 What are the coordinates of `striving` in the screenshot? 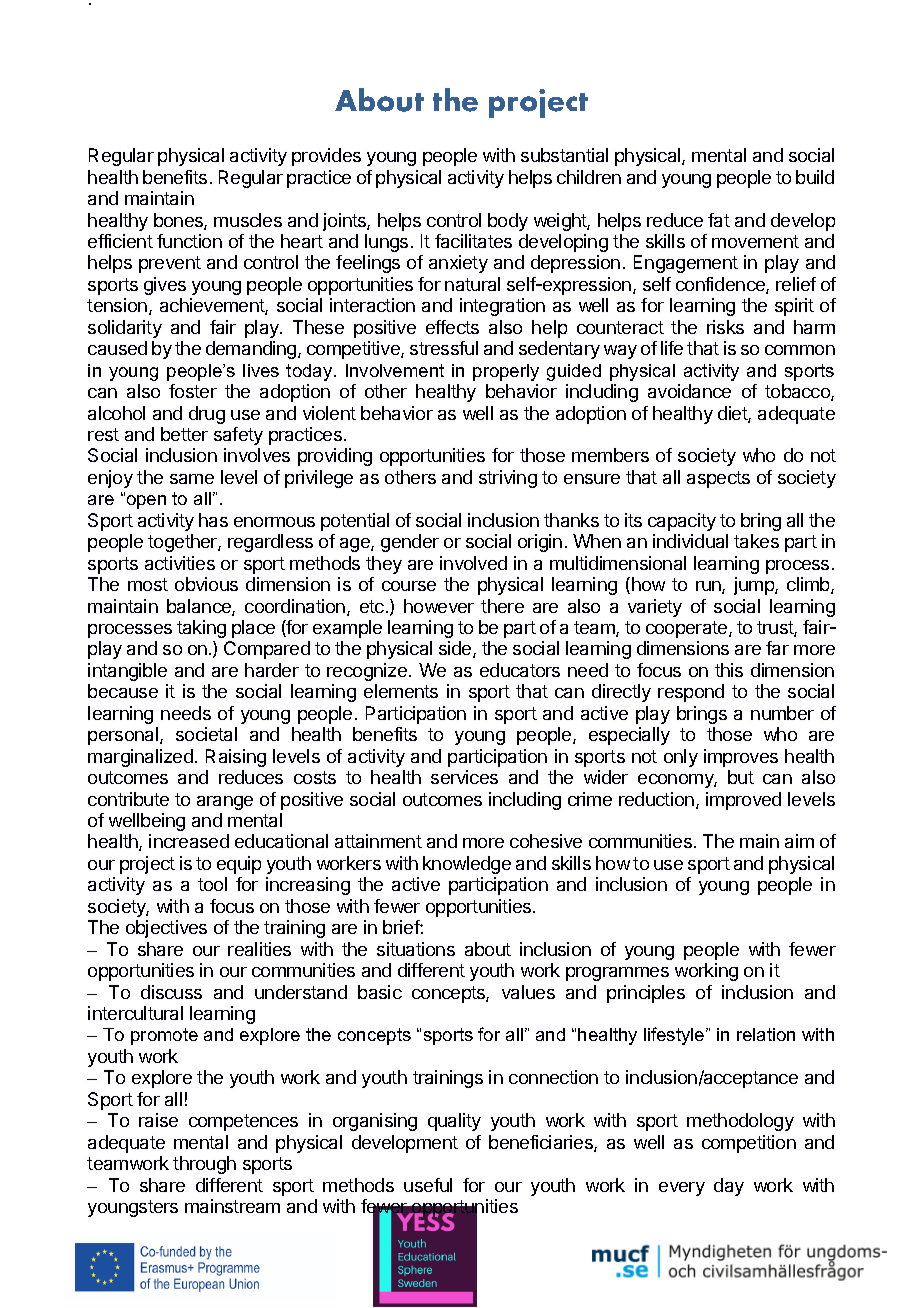 It's located at (508, 479).
